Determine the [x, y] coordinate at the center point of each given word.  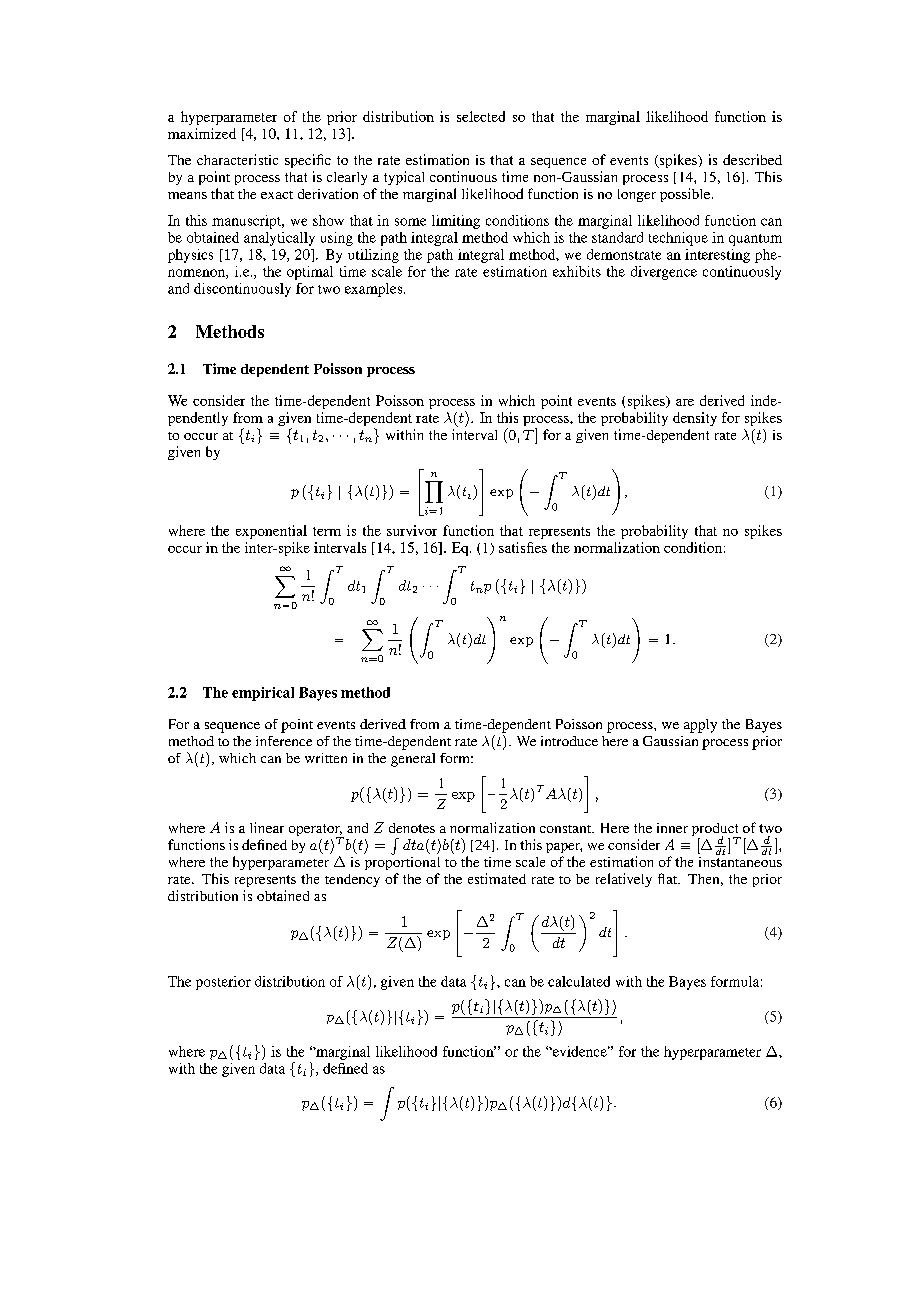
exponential [271, 532]
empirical [263, 694]
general [413, 760]
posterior [223, 983]
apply [700, 726]
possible [686, 195]
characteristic [237, 159]
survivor [412, 530]
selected [481, 116]
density [695, 419]
